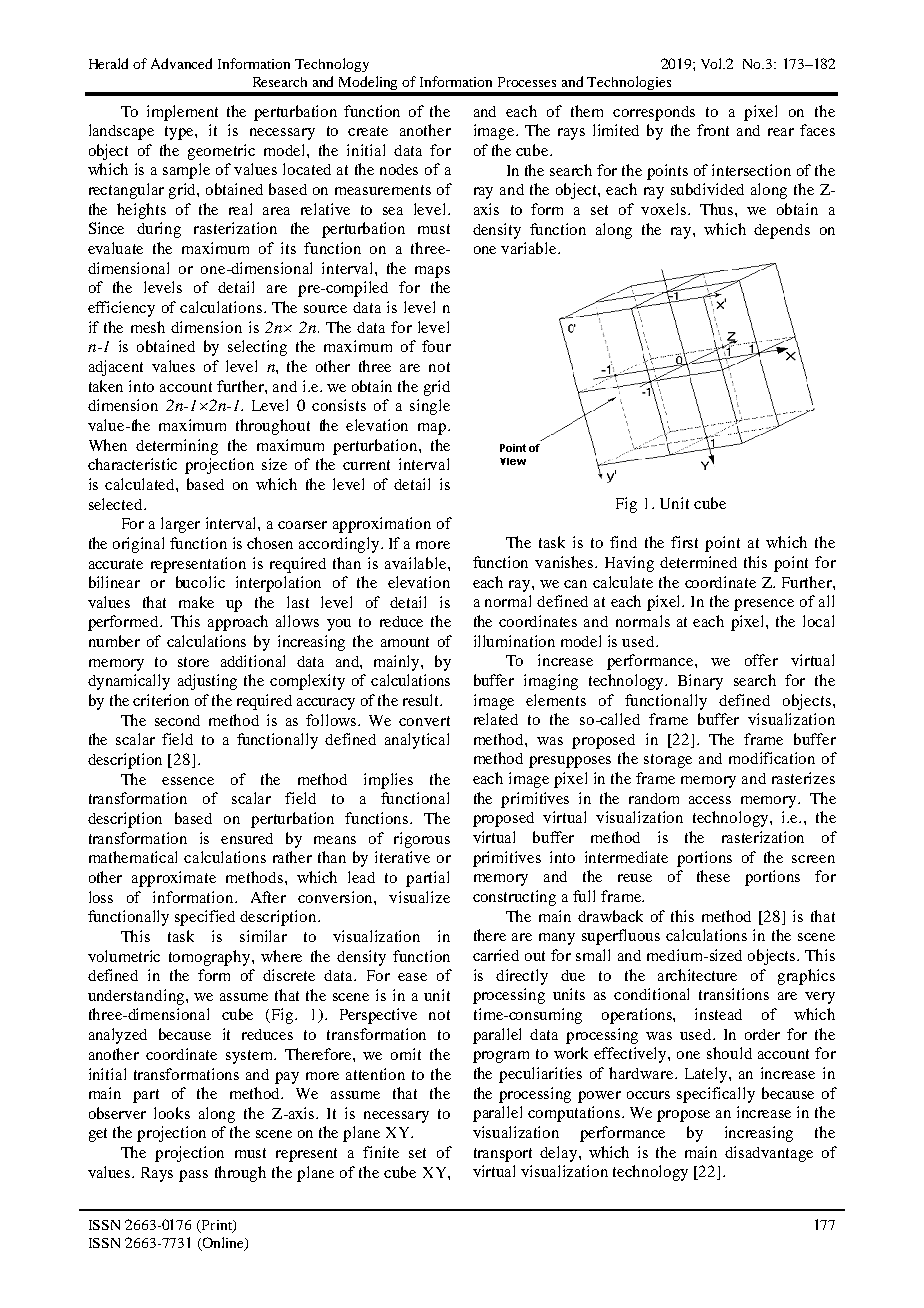  Describe the element at coordinates (697, 975) in the image. I see `architecture` at that location.
